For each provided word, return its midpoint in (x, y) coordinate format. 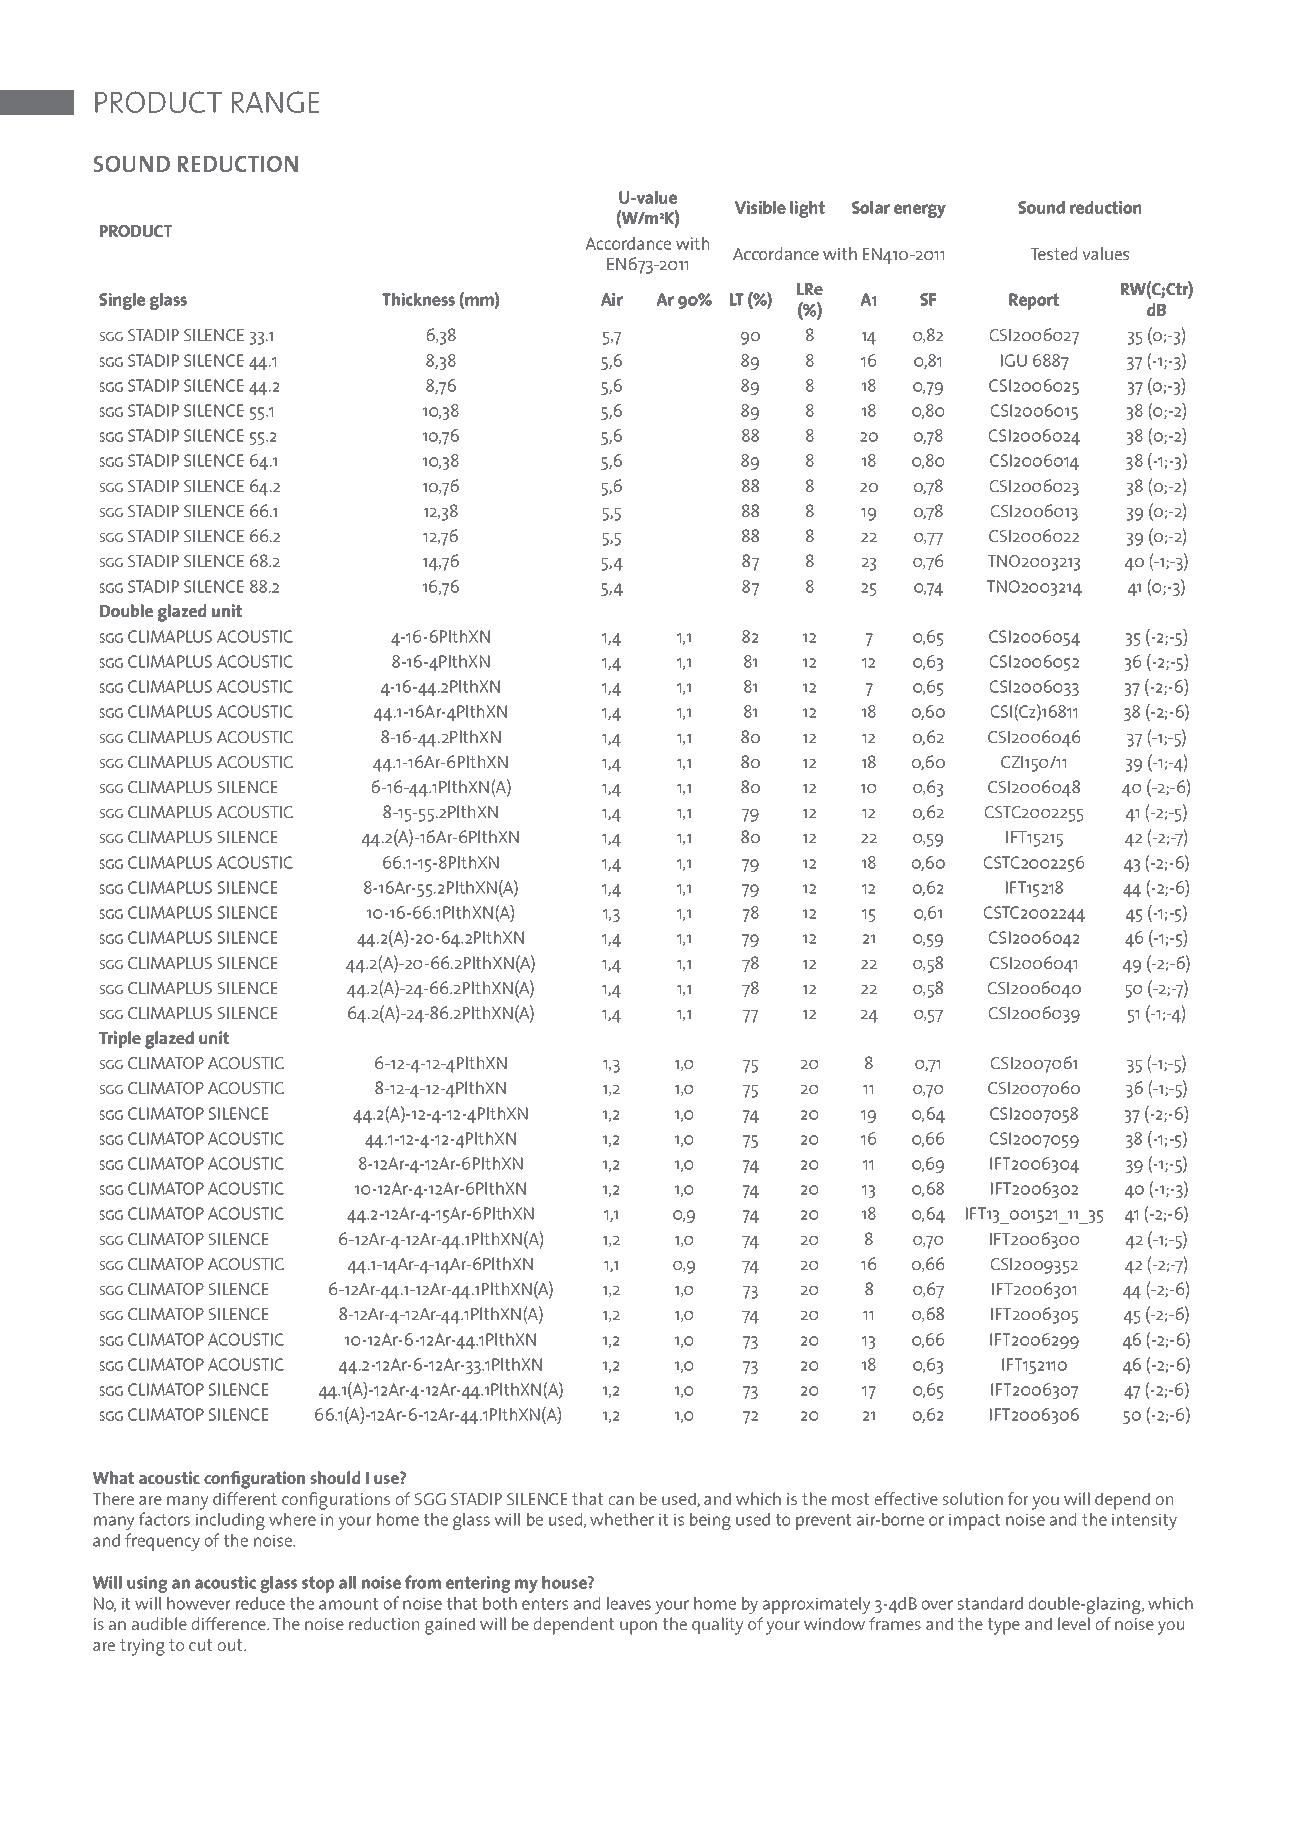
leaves (629, 1603)
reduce (260, 1603)
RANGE (275, 102)
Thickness (418, 299)
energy (920, 211)
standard (990, 1603)
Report (1034, 301)
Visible (760, 207)
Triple (120, 1039)
